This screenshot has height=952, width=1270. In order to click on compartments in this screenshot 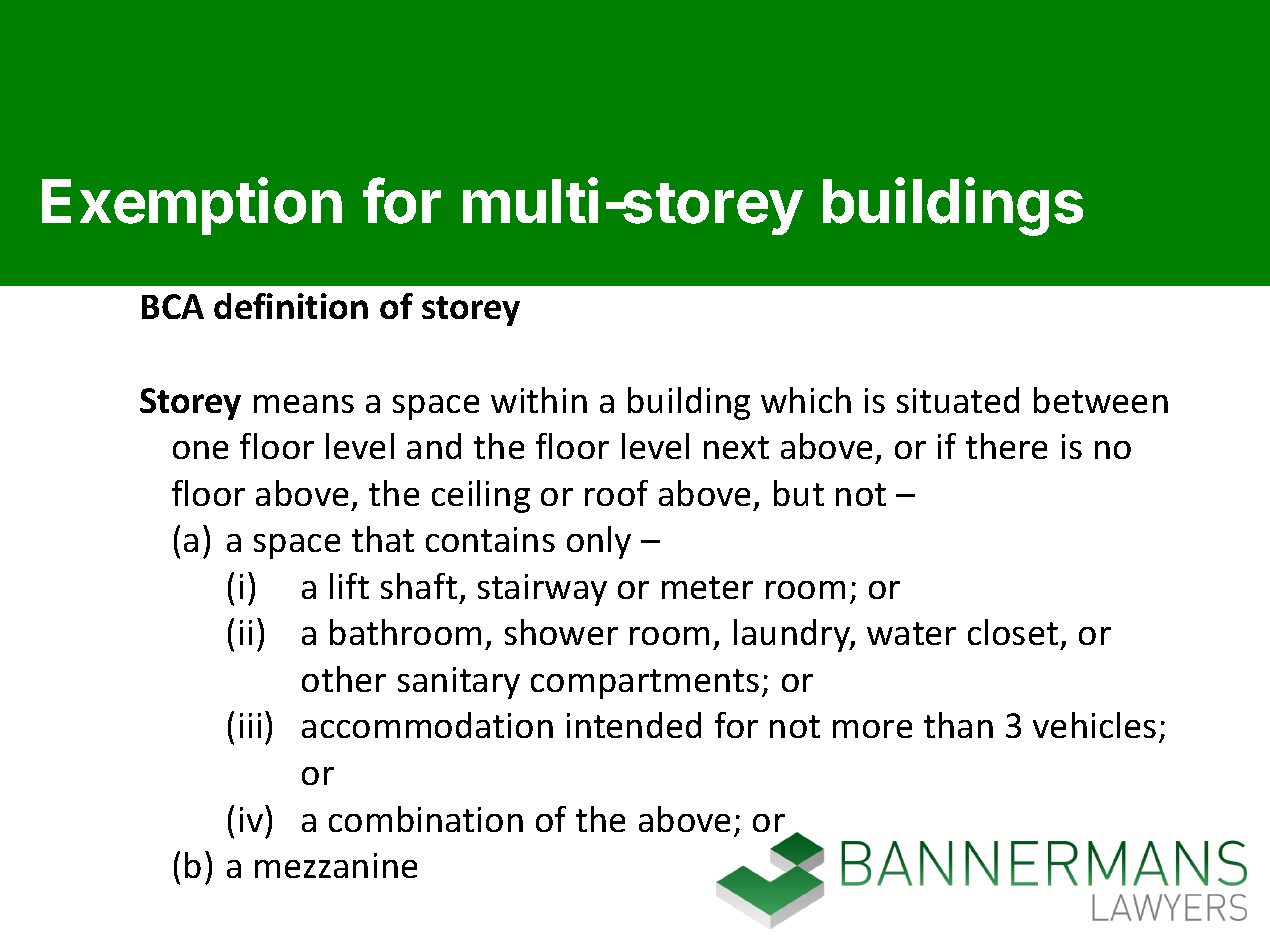, I will do `click(645, 684)`.
